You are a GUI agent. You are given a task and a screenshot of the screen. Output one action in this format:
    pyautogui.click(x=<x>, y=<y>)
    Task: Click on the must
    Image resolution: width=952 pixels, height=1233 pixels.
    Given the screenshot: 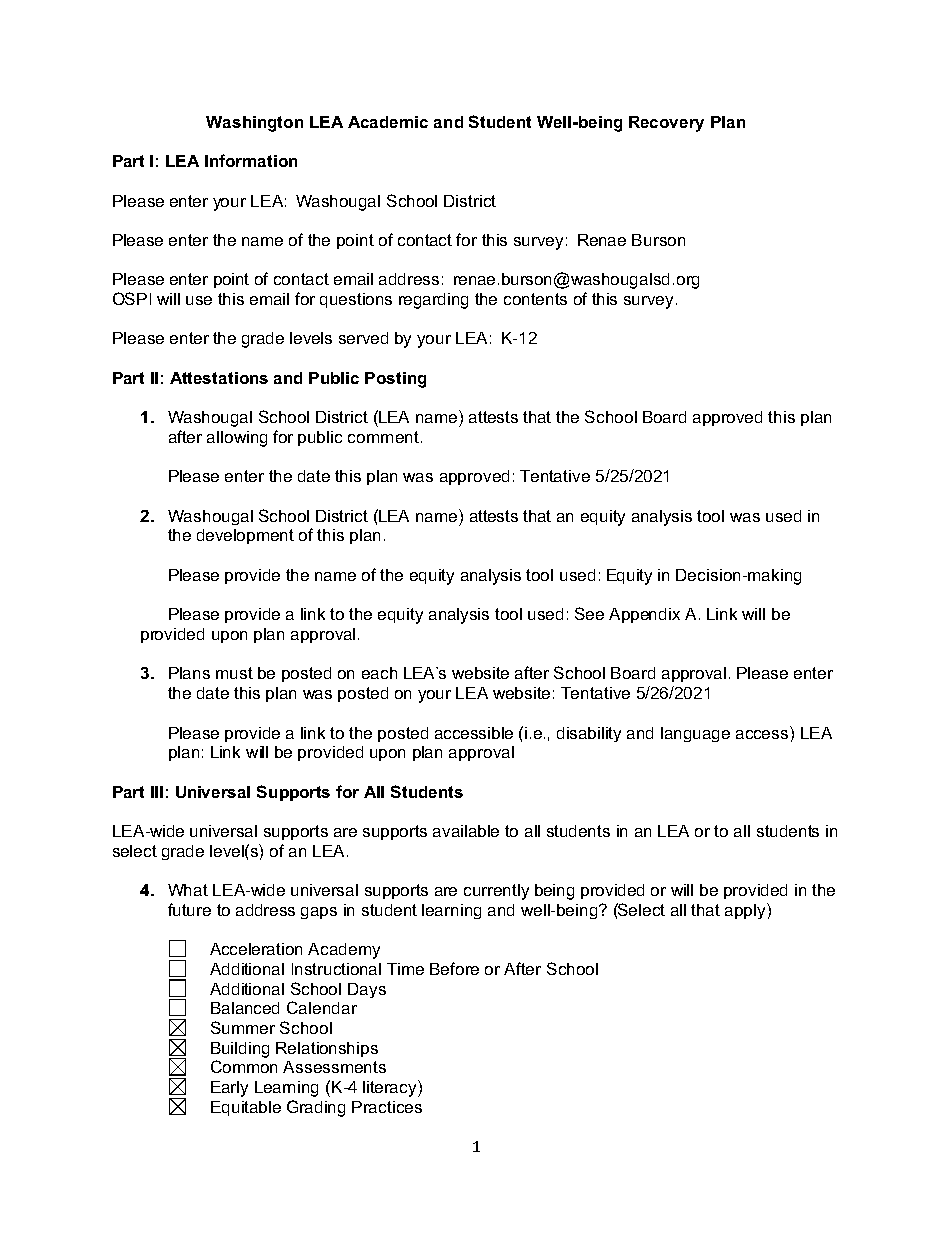 What is the action you would take?
    pyautogui.click(x=234, y=673)
